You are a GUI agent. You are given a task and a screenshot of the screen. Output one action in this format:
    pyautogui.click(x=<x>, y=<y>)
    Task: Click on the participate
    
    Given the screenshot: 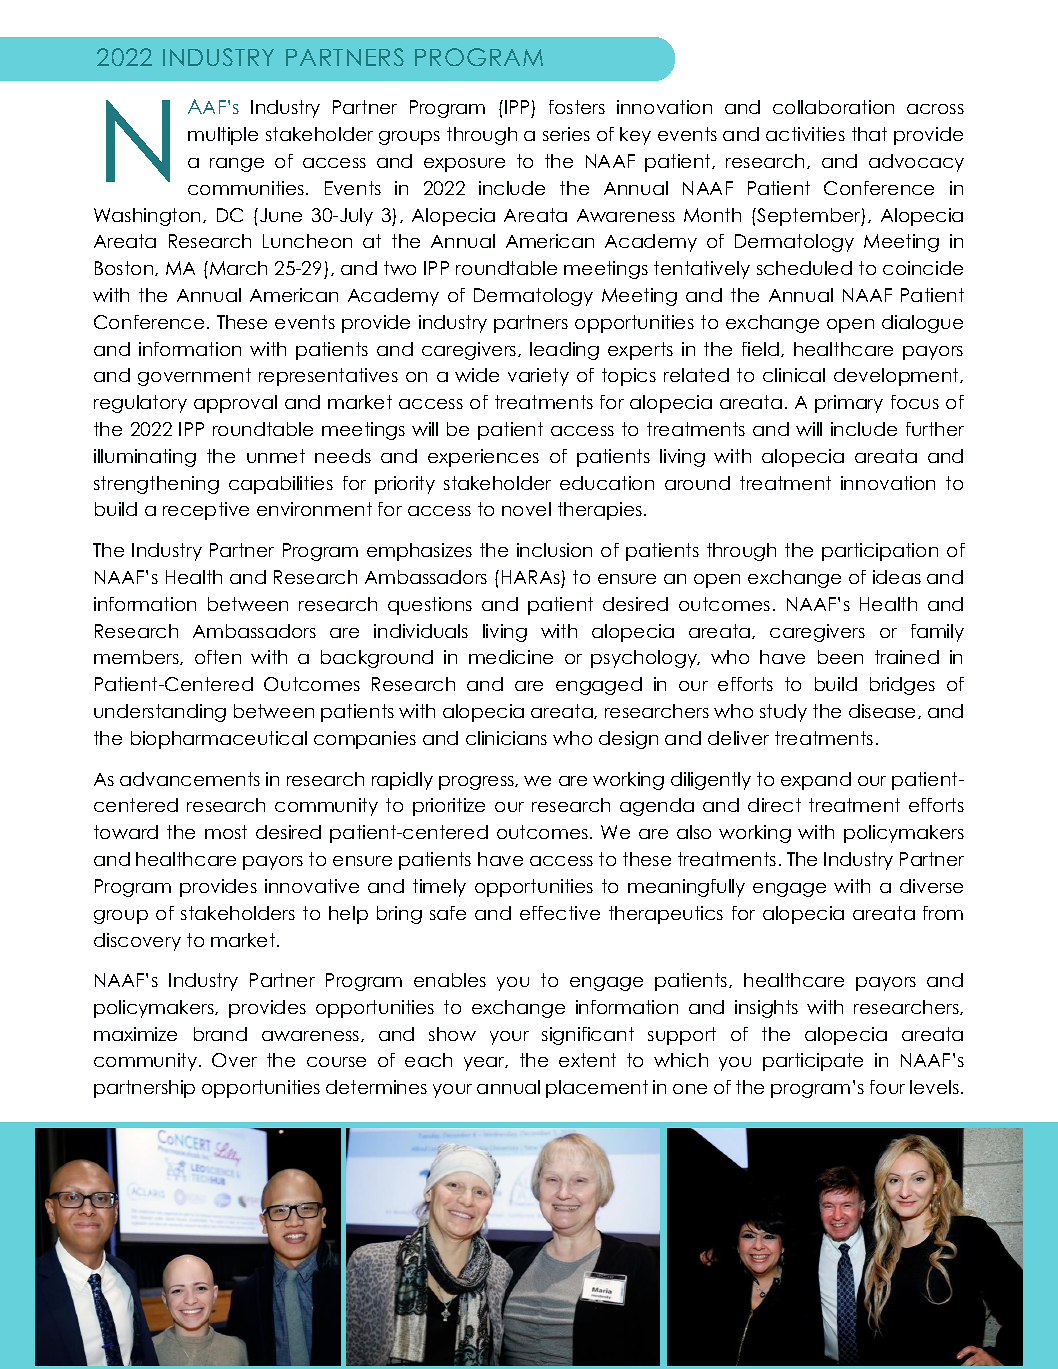 What is the action you would take?
    pyautogui.click(x=813, y=1062)
